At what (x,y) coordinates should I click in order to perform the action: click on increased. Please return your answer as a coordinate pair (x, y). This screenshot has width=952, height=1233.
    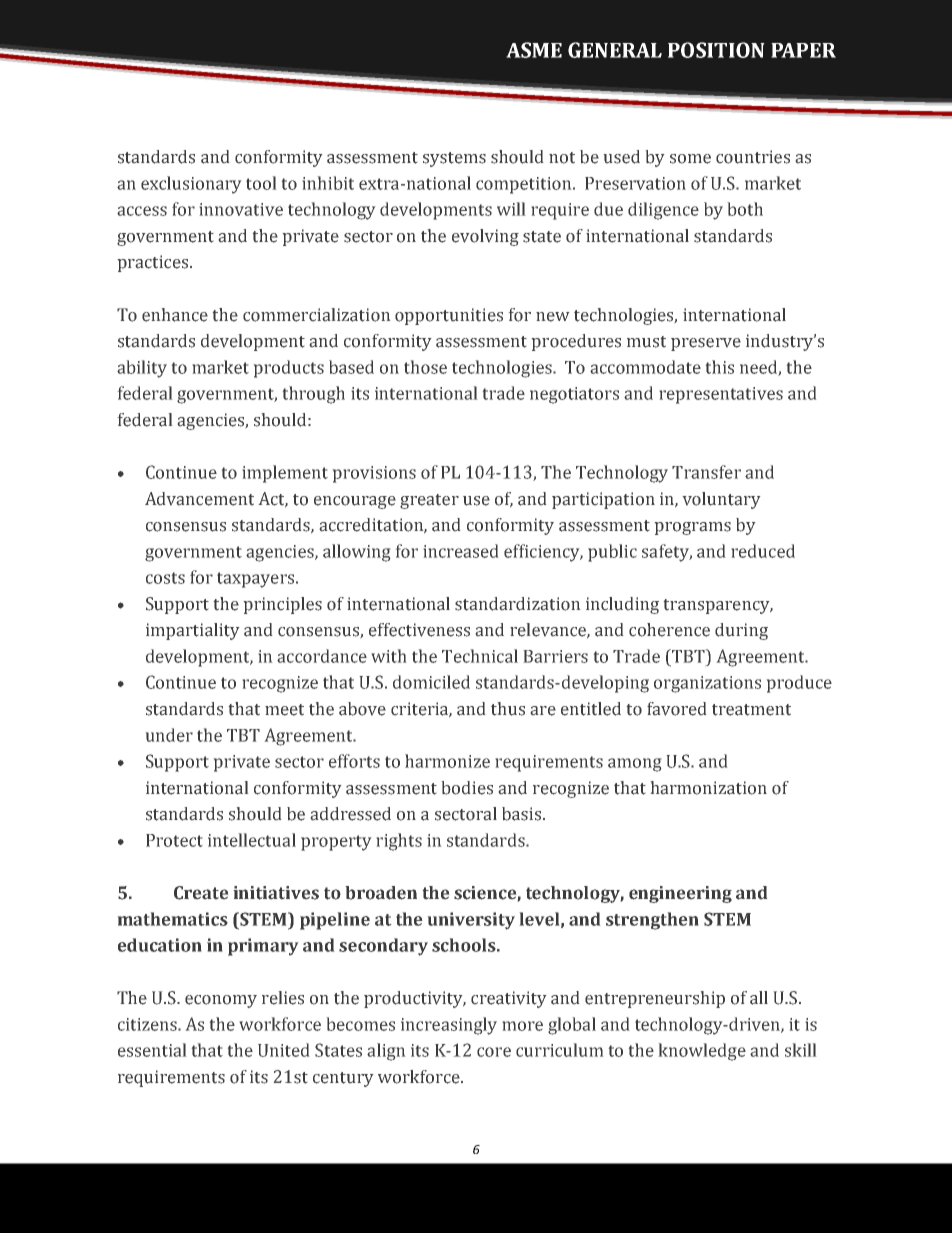
    Looking at the image, I should click on (461, 551).
